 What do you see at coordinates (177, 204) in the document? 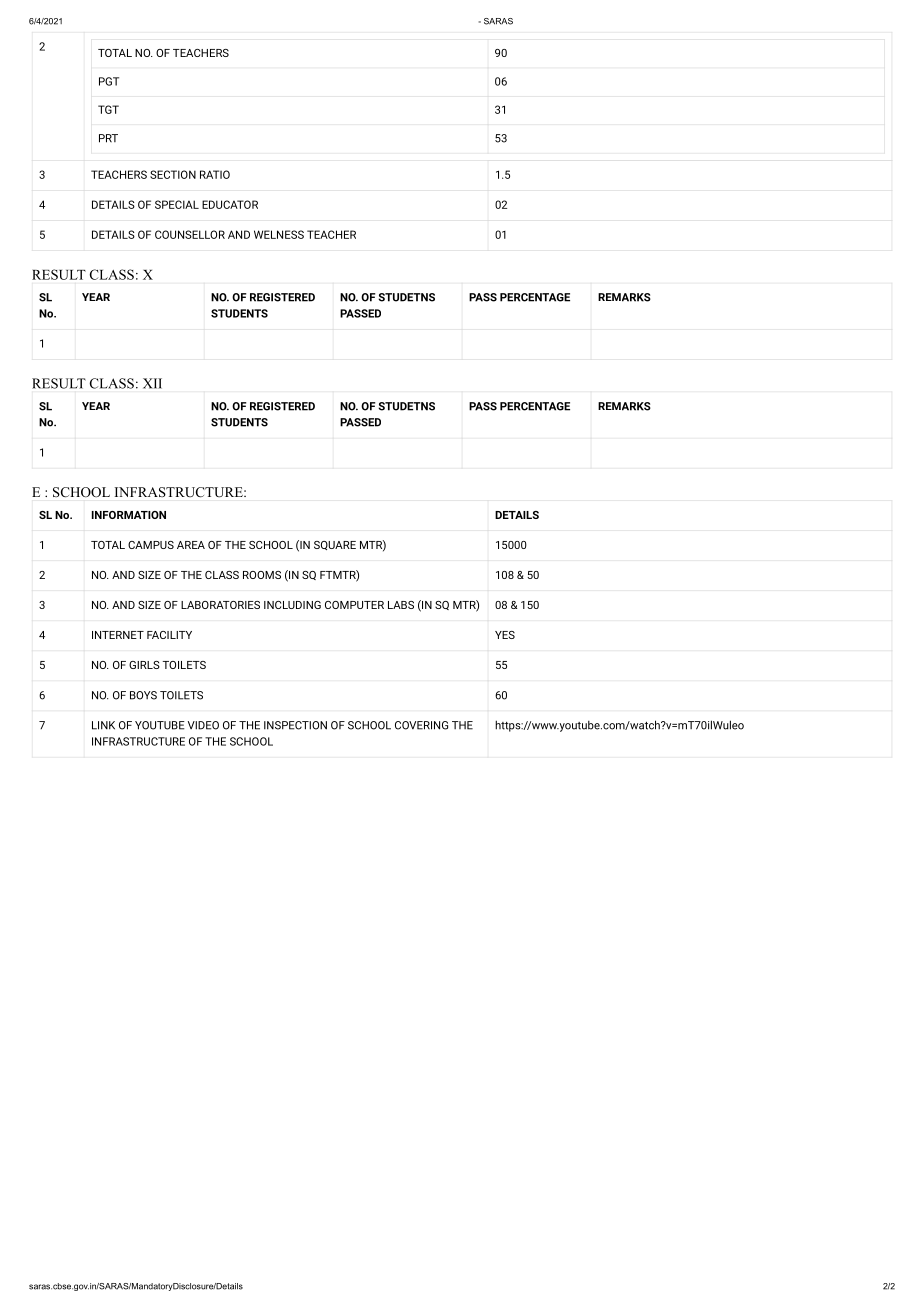
I see `SPECIAL` at bounding box center [177, 204].
